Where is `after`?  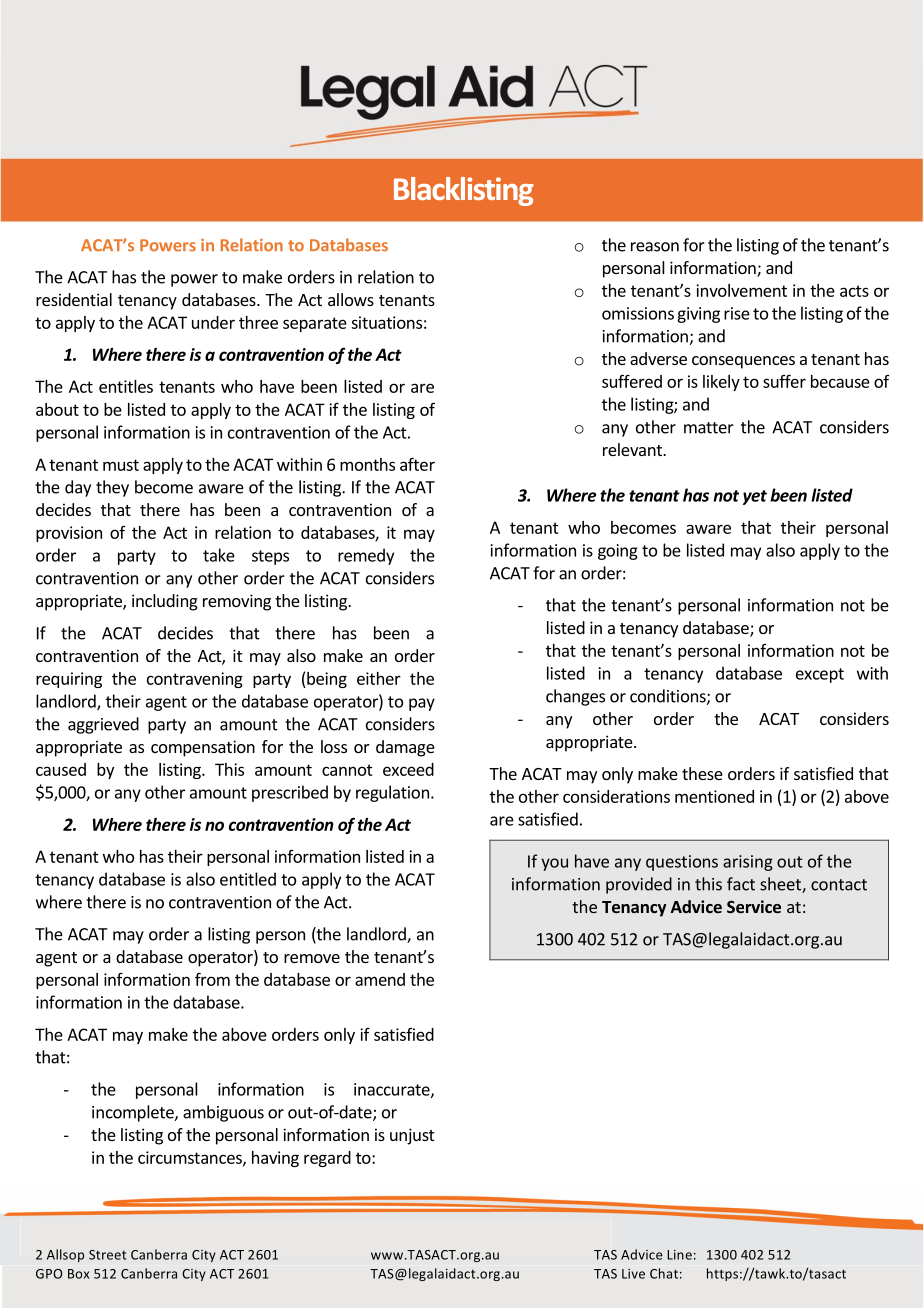 after is located at coordinates (417, 464).
